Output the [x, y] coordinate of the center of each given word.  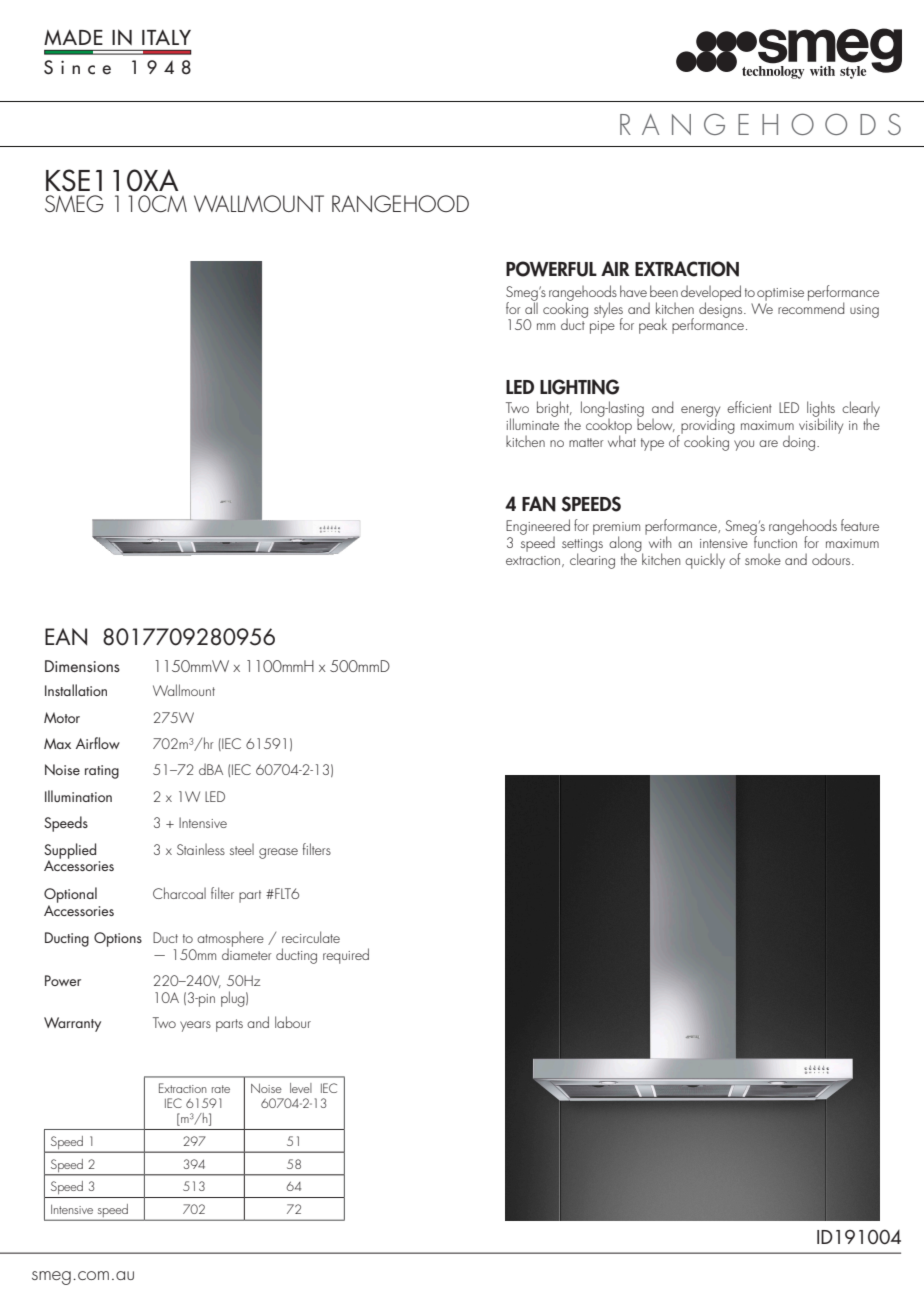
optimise [780, 294]
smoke [763, 559]
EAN [66, 636]
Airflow [98, 743]
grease [278, 853]
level [301, 1088]
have [633, 291]
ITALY [166, 37]
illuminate [532, 423]
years [195, 1026]
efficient [749, 407]
